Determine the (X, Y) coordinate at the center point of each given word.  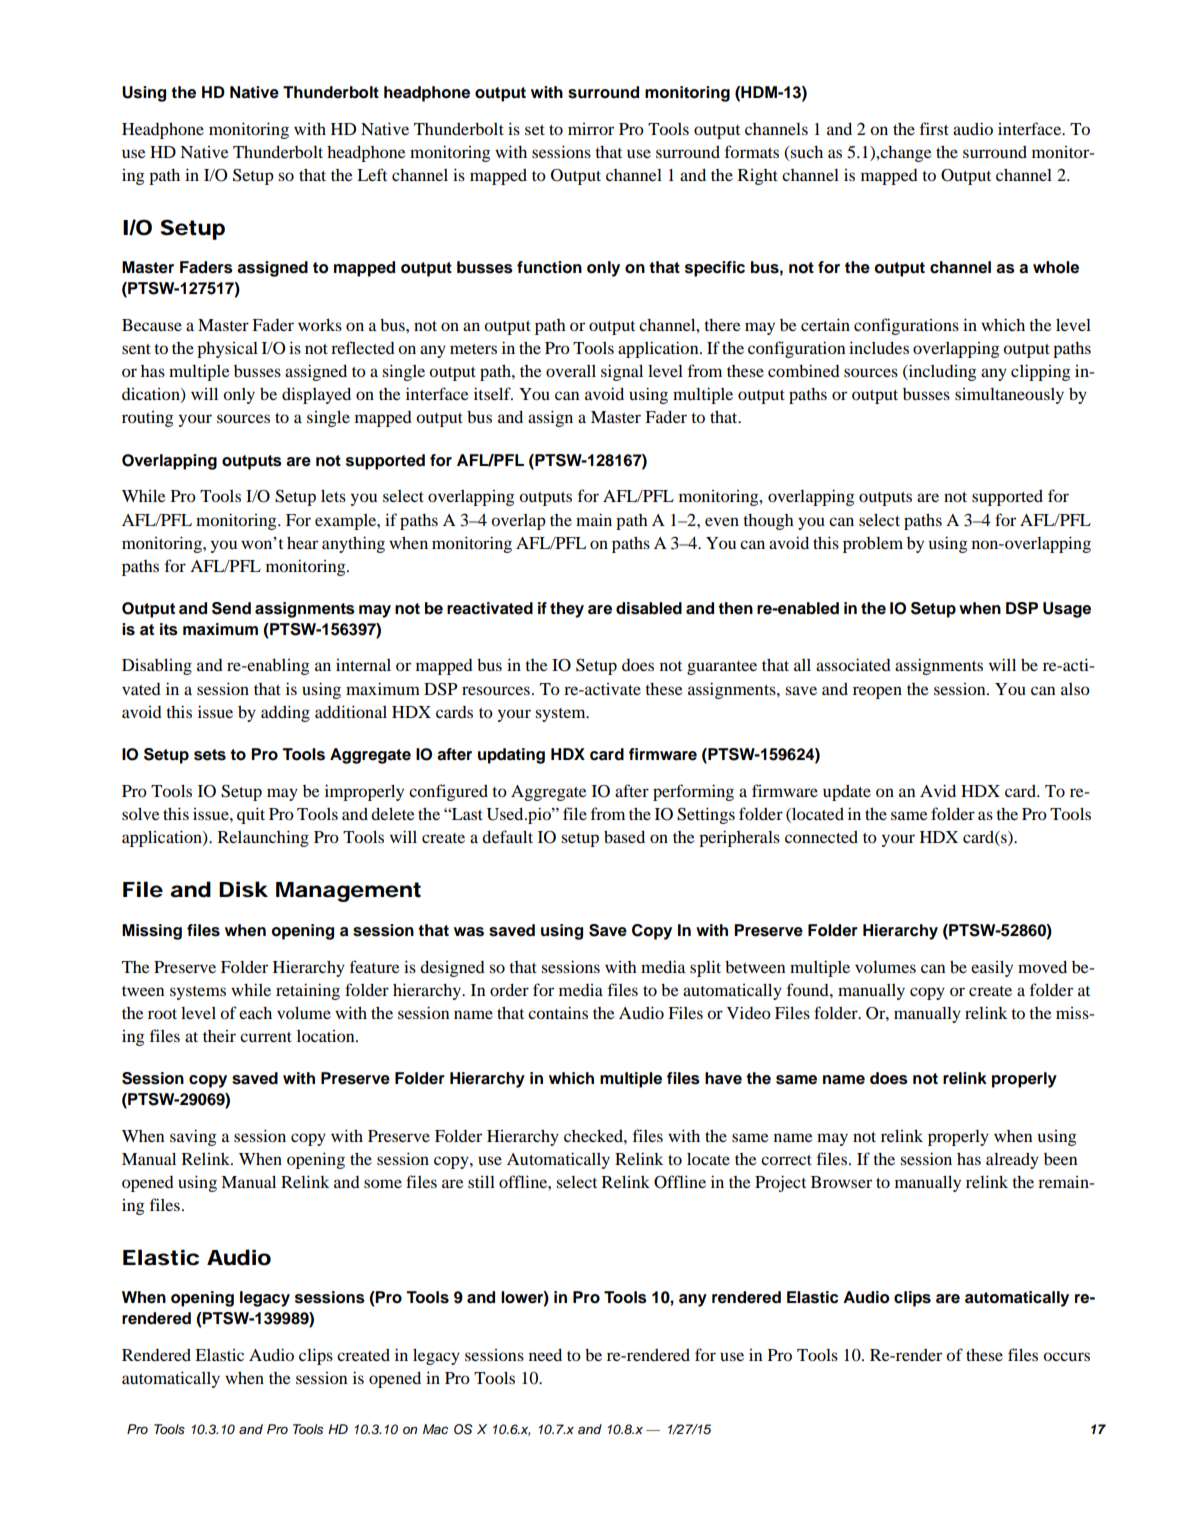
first (934, 128)
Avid (938, 790)
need (545, 1354)
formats (752, 151)
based (624, 836)
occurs (1066, 1356)
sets (210, 755)
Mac (435, 1429)
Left (372, 174)
